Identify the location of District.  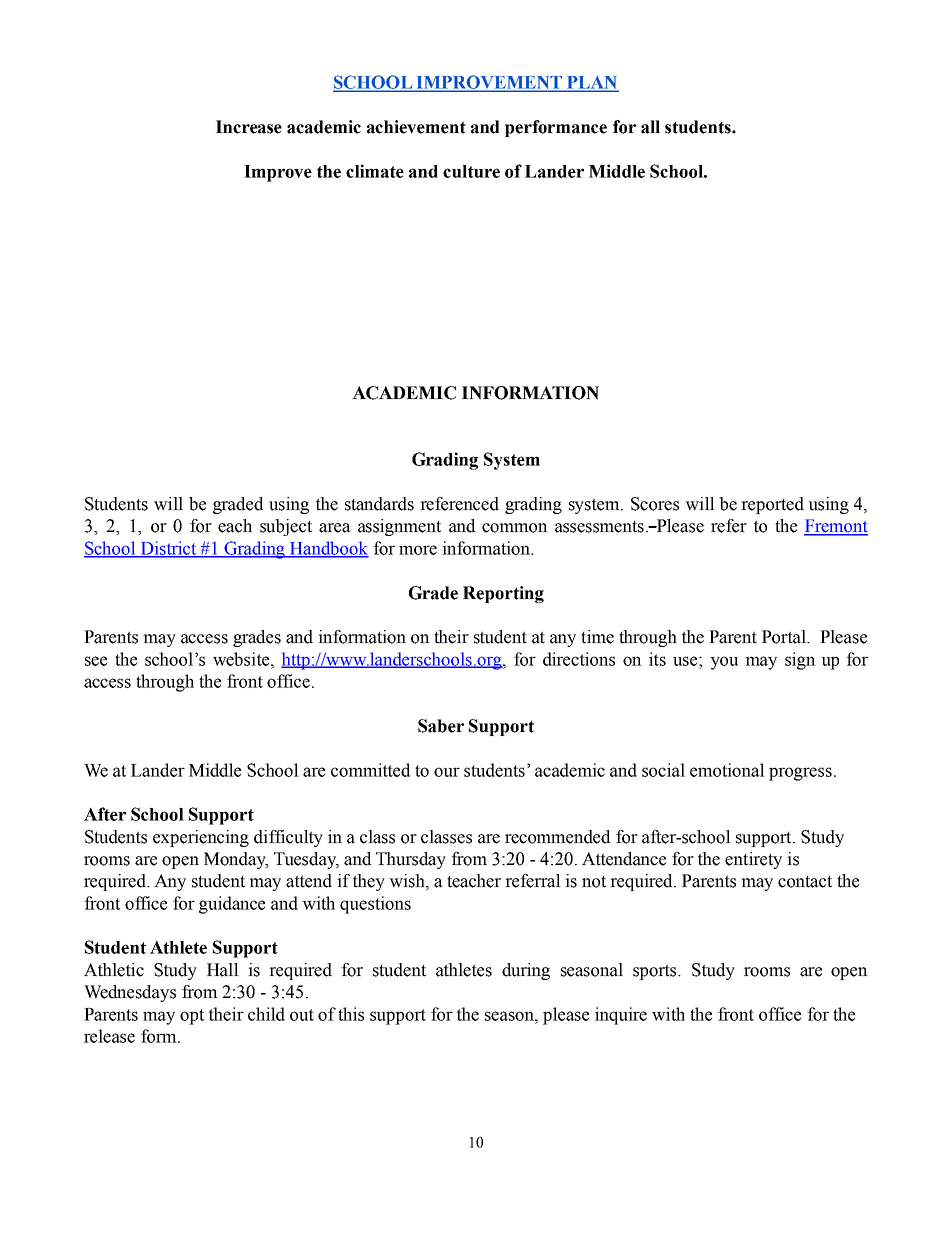
(168, 549).
